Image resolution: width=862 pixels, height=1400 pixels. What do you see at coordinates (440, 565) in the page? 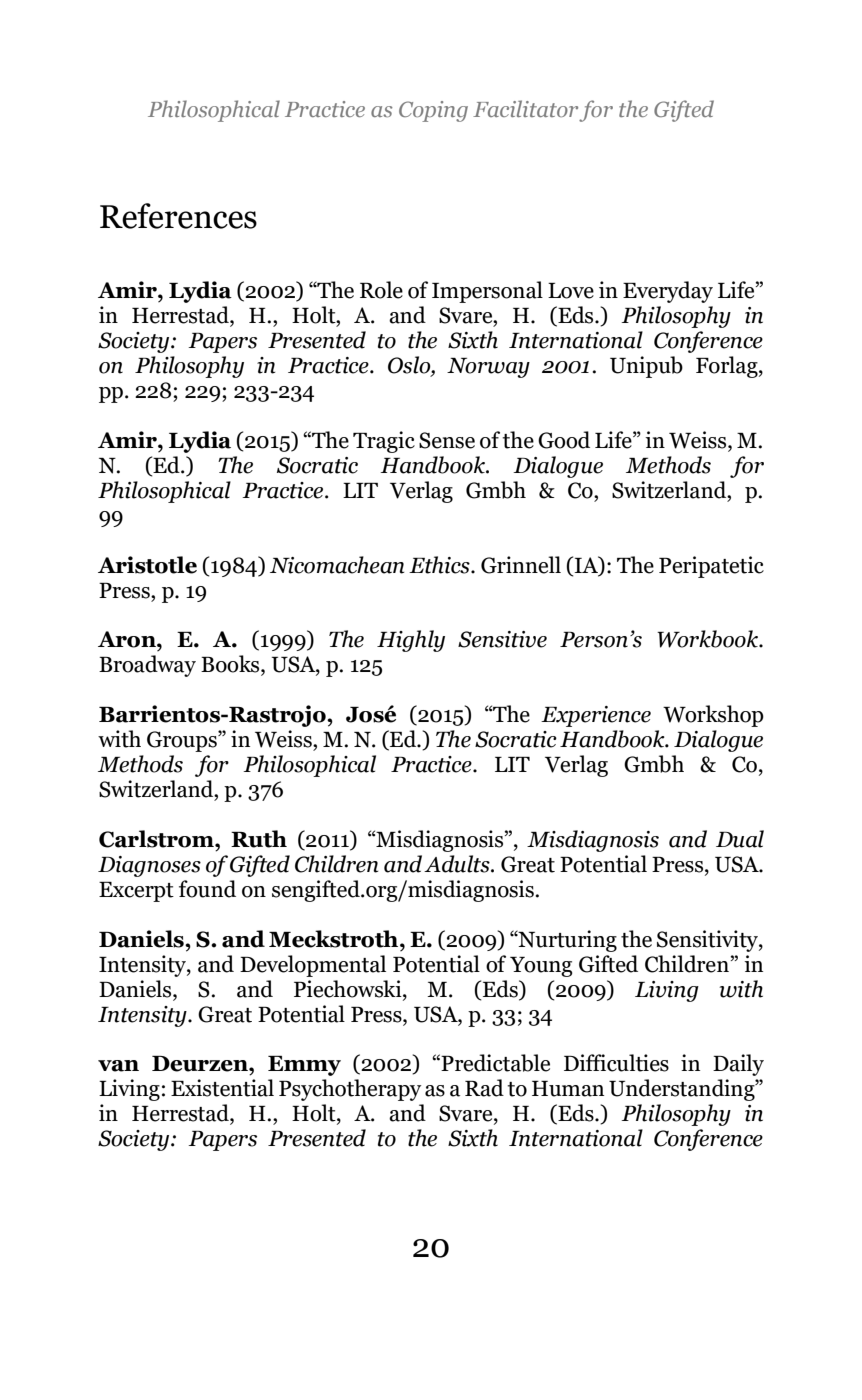
I see `Ethics` at bounding box center [440, 565].
